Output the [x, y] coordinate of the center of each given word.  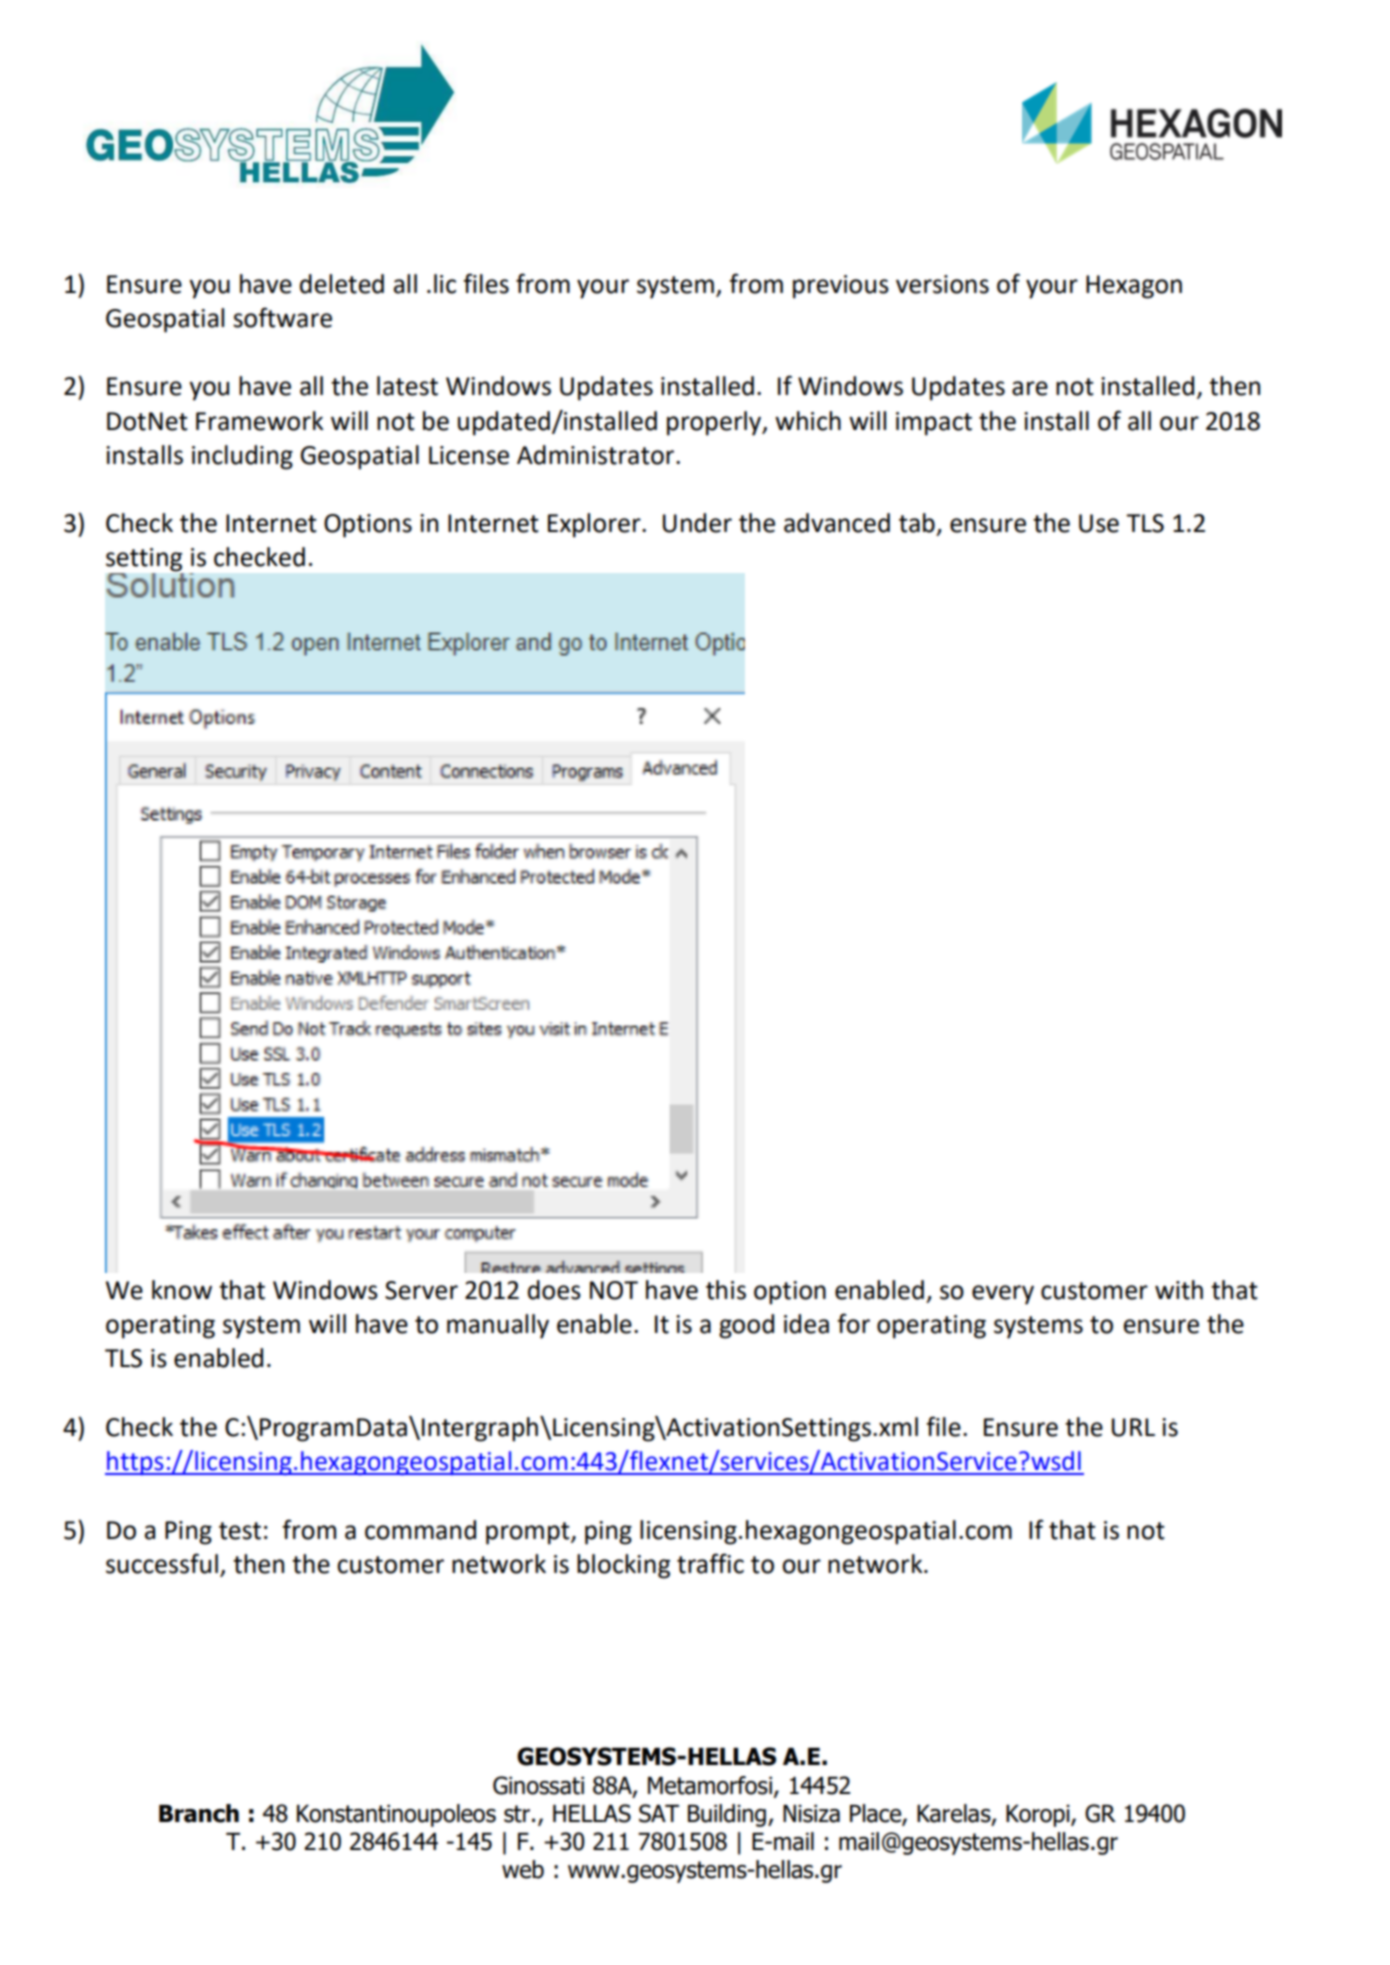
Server [421, 1290]
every [1003, 1295]
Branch [199, 1813]
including [242, 457]
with [1179, 1290]
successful [162, 1563]
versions [942, 284]
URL [1133, 1427]
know [182, 1290]
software [282, 317]
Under [697, 523]
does [554, 1290]
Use [1099, 523]
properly [715, 423]
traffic [710, 1563]
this [726, 1290]
